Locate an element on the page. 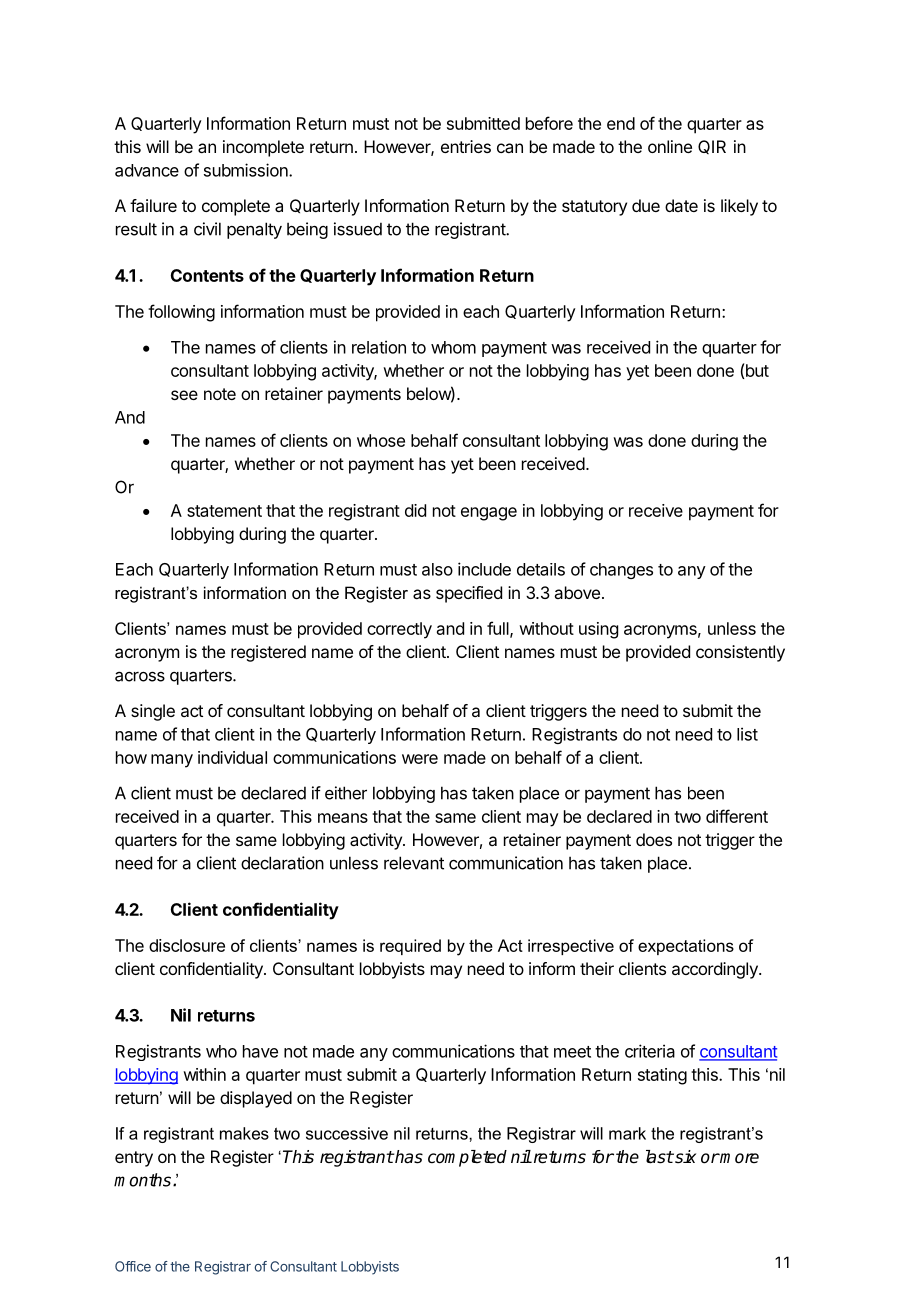  expectations is located at coordinates (686, 947).
